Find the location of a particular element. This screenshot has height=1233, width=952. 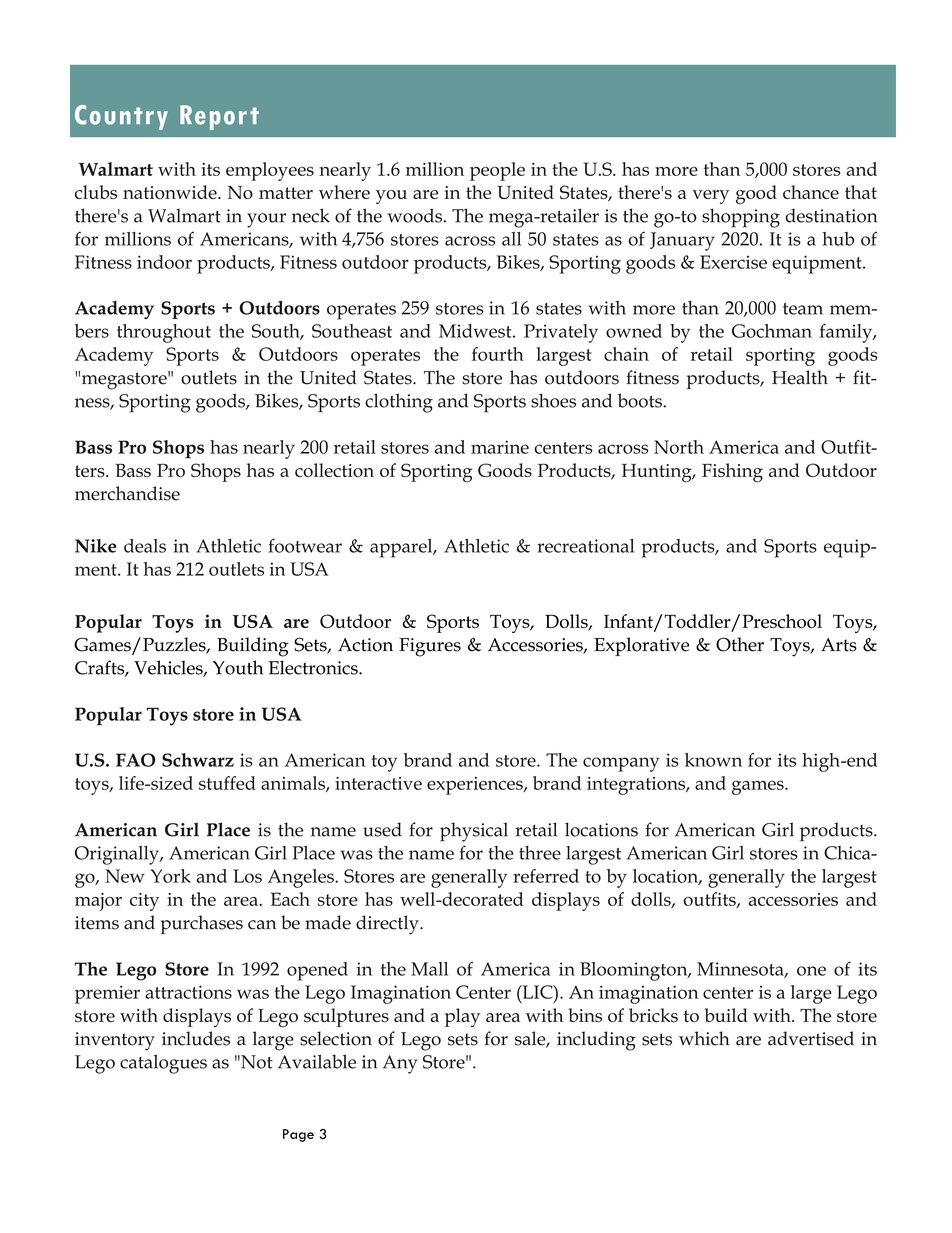

advertised is located at coordinates (811, 1038).
